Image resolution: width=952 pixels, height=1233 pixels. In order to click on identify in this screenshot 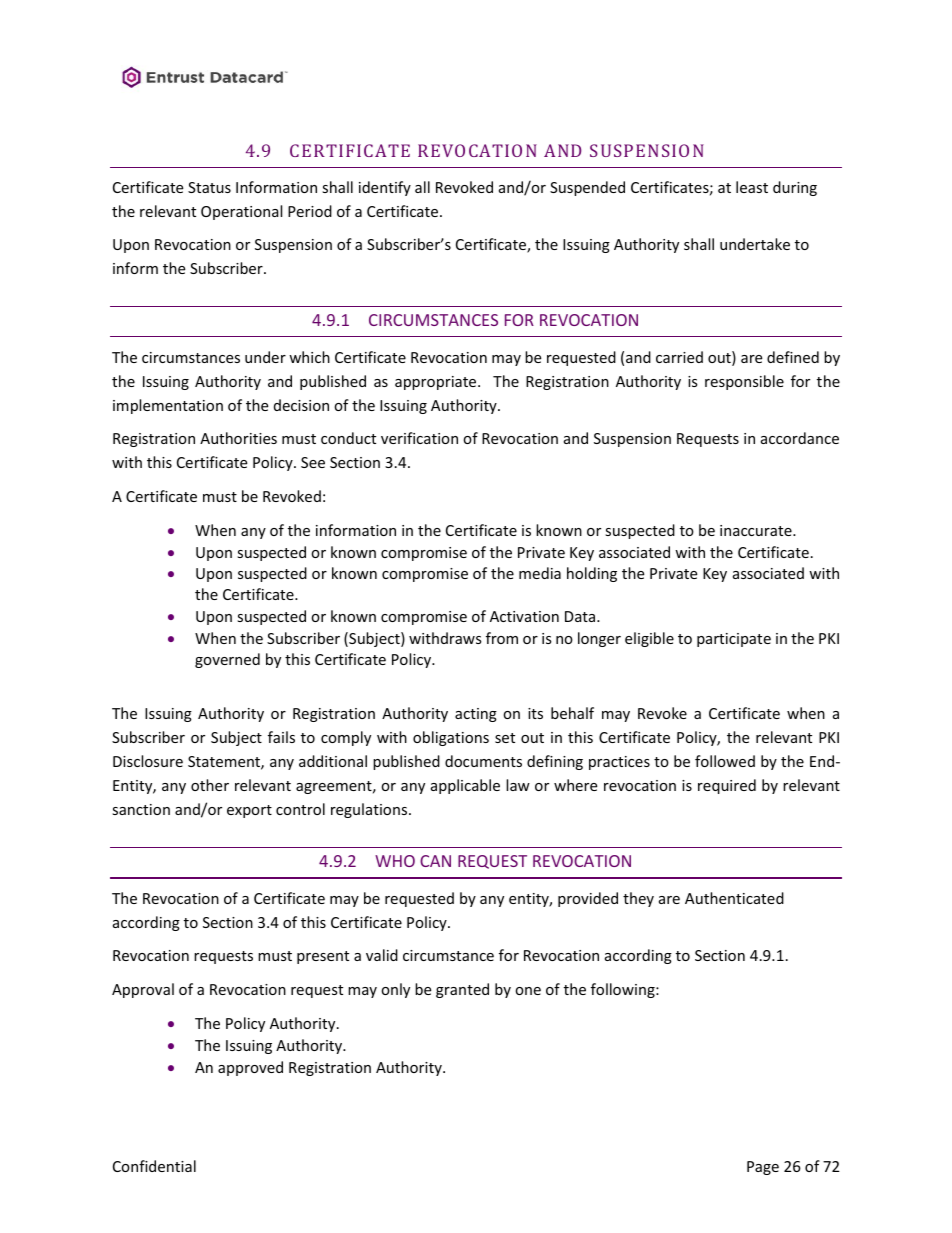, I will do `click(385, 188)`.
